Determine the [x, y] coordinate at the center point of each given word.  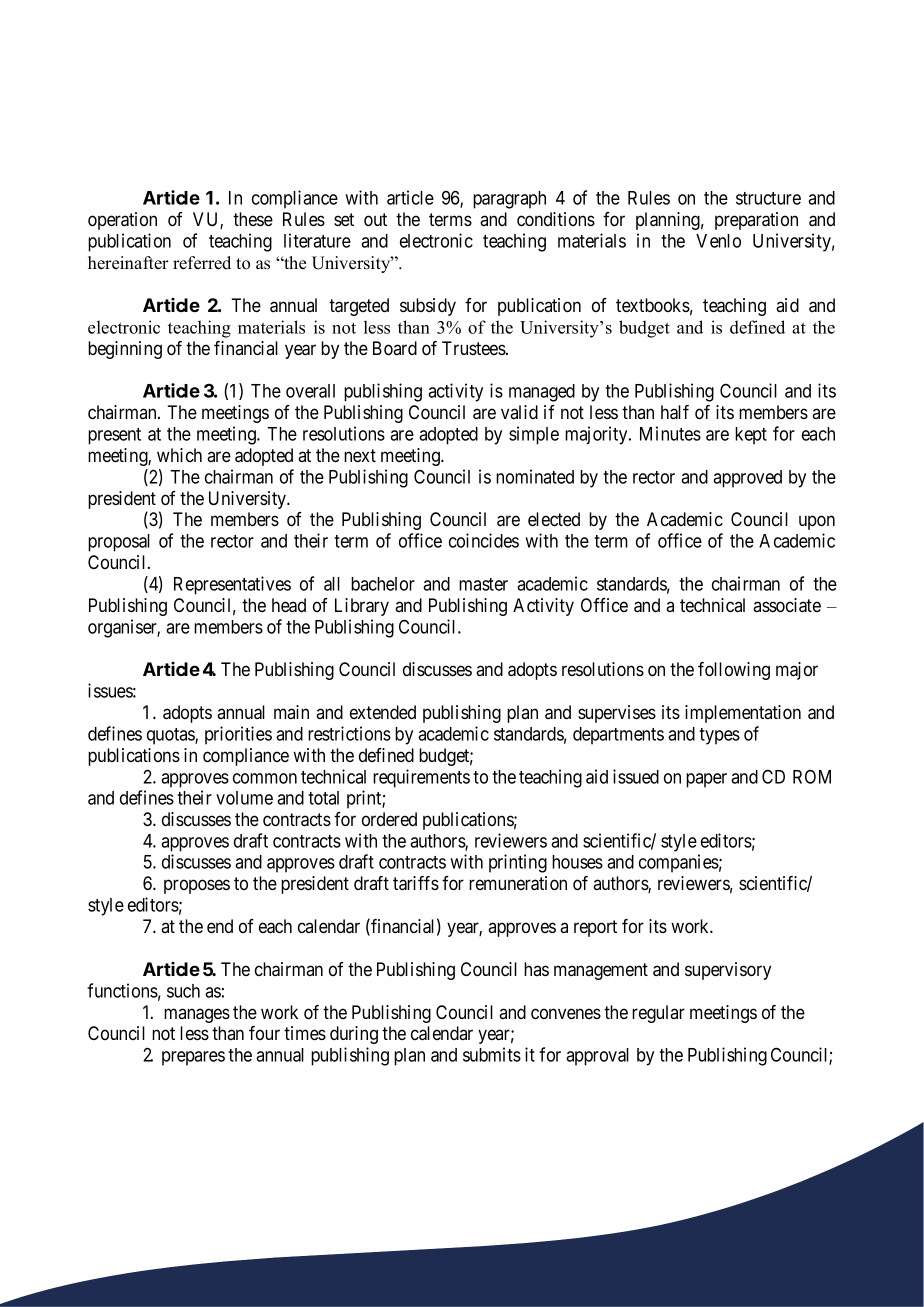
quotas [171, 736]
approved [747, 479]
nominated [535, 476]
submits [492, 1054]
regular [658, 1014]
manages [197, 1015]
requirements [421, 778]
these [253, 219]
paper [706, 780]
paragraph [509, 200]
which [179, 455]
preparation [756, 221]
